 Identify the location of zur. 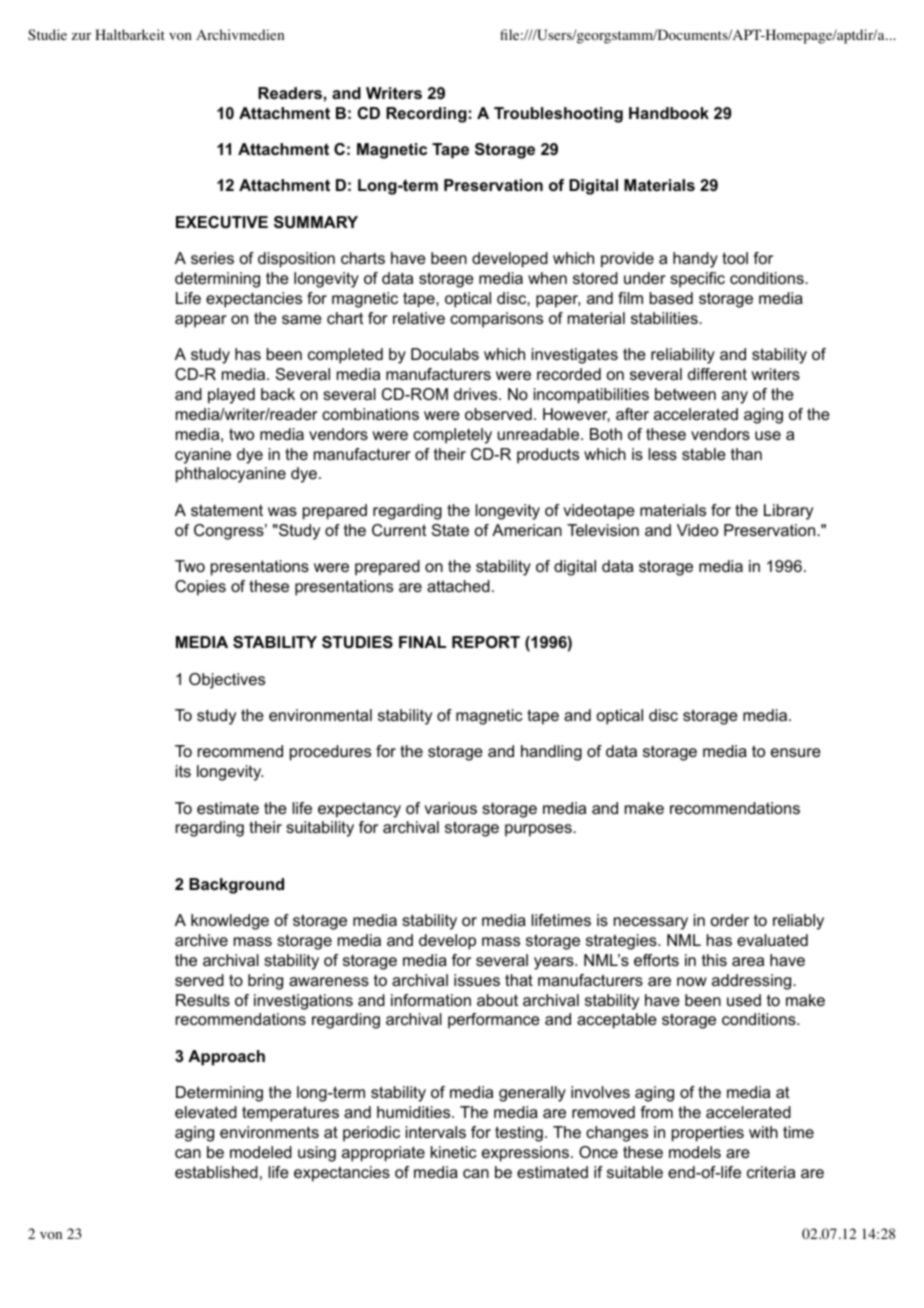
(81, 36).
